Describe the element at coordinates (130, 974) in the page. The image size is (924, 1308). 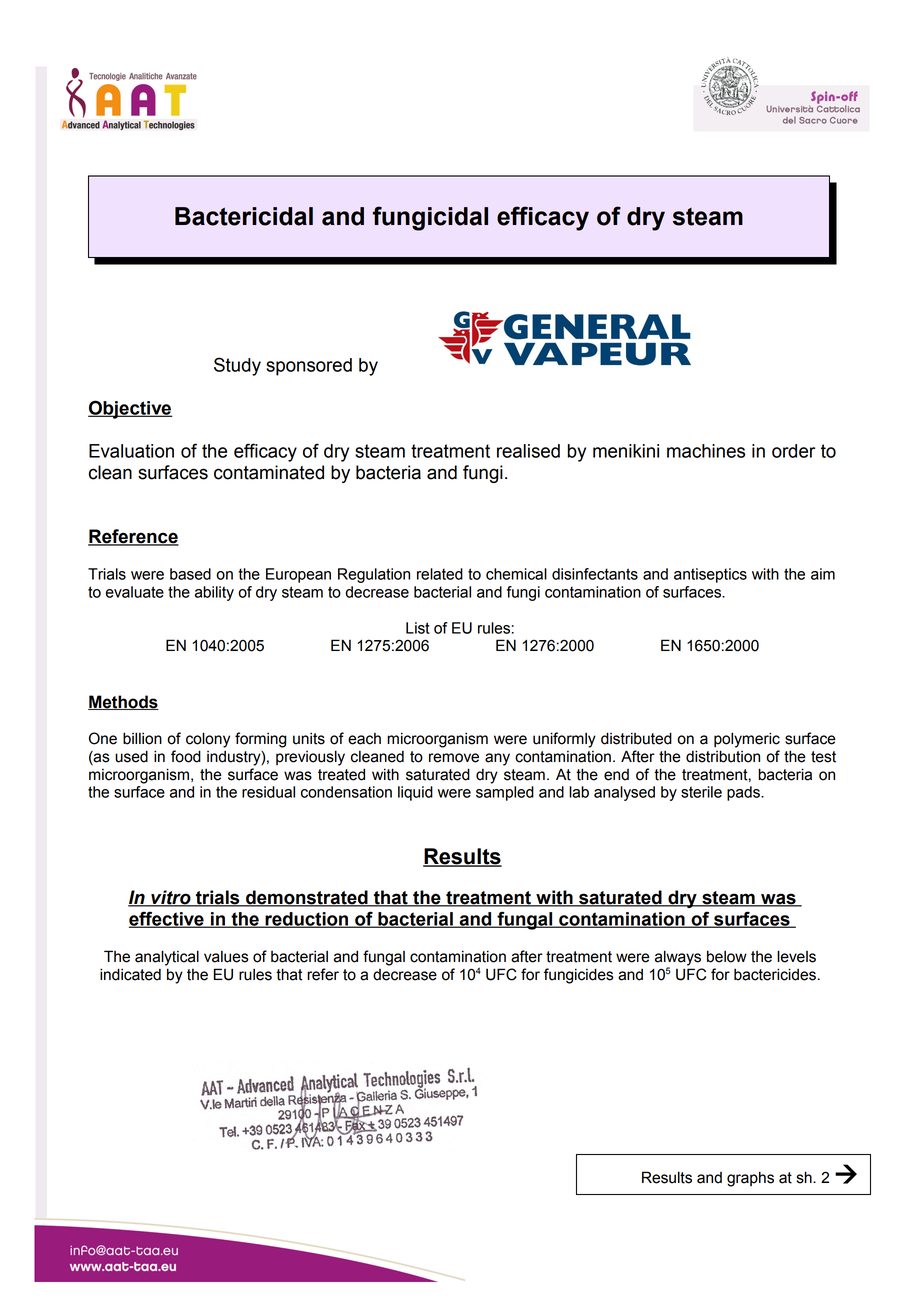
I see `indicated` at that location.
